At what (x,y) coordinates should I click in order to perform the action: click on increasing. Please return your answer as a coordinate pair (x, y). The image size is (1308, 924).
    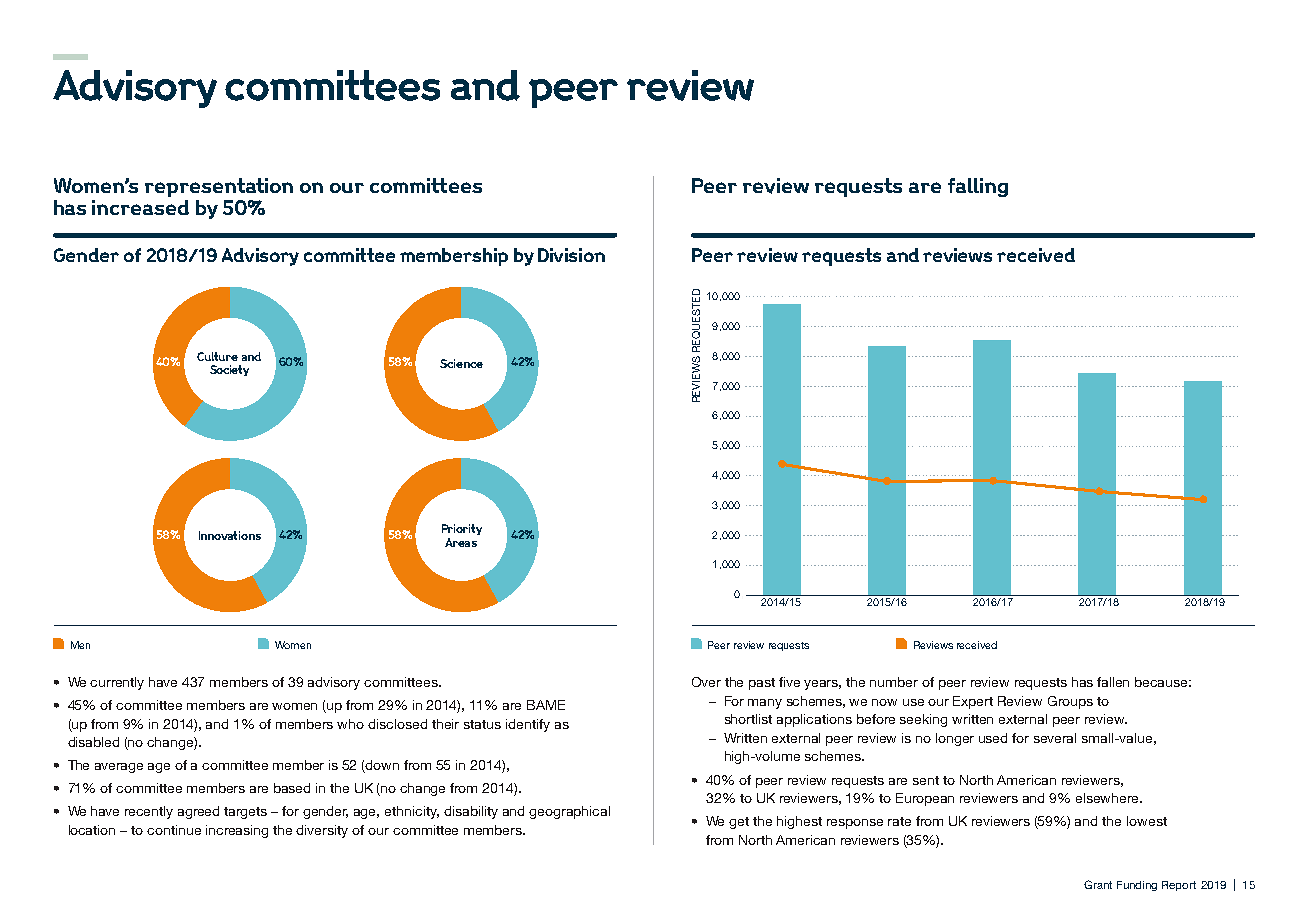
    Looking at the image, I should click on (237, 831).
